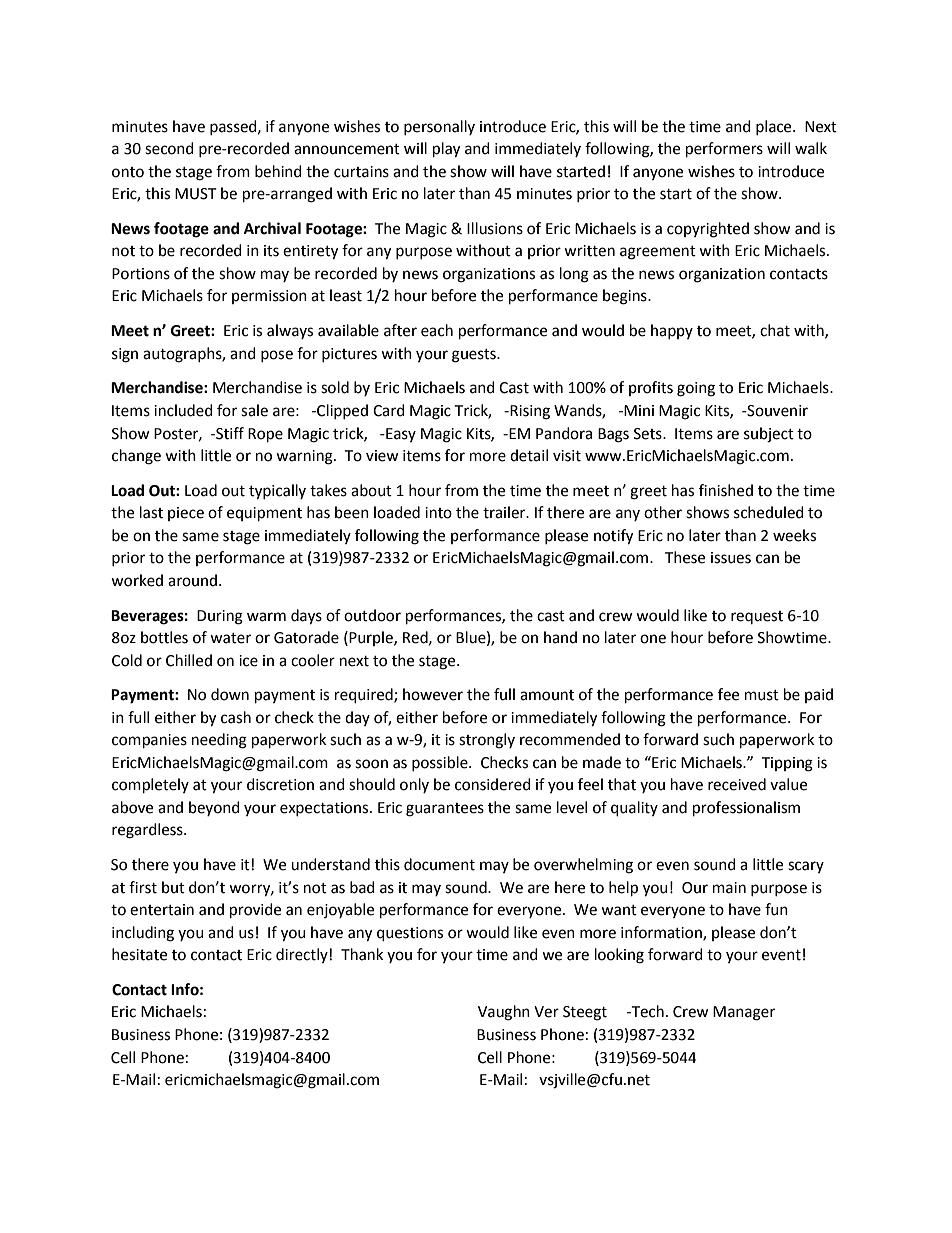 The image size is (952, 1233). I want to click on play, so click(446, 150).
